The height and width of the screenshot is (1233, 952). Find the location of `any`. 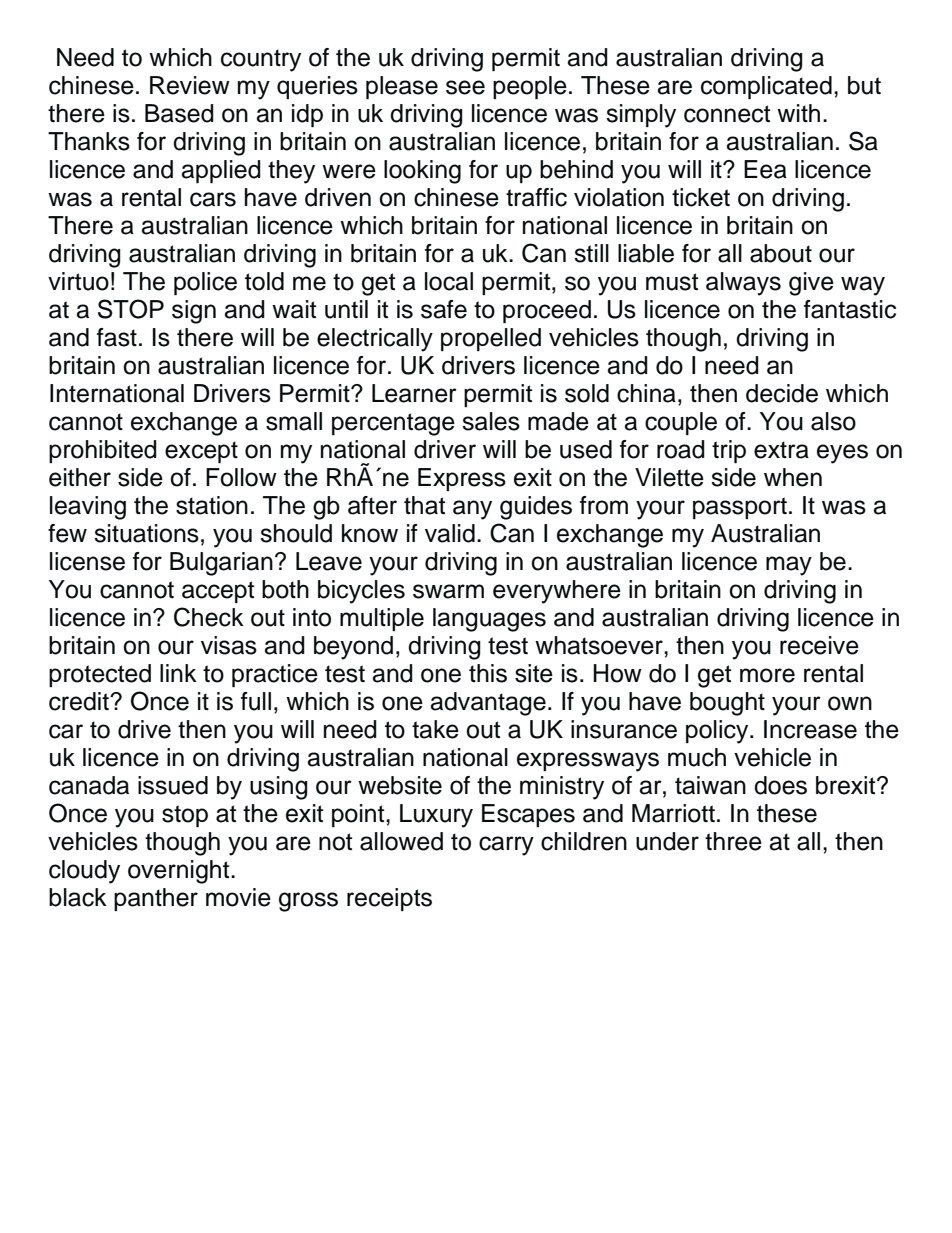

any is located at coordinates (472, 510).
